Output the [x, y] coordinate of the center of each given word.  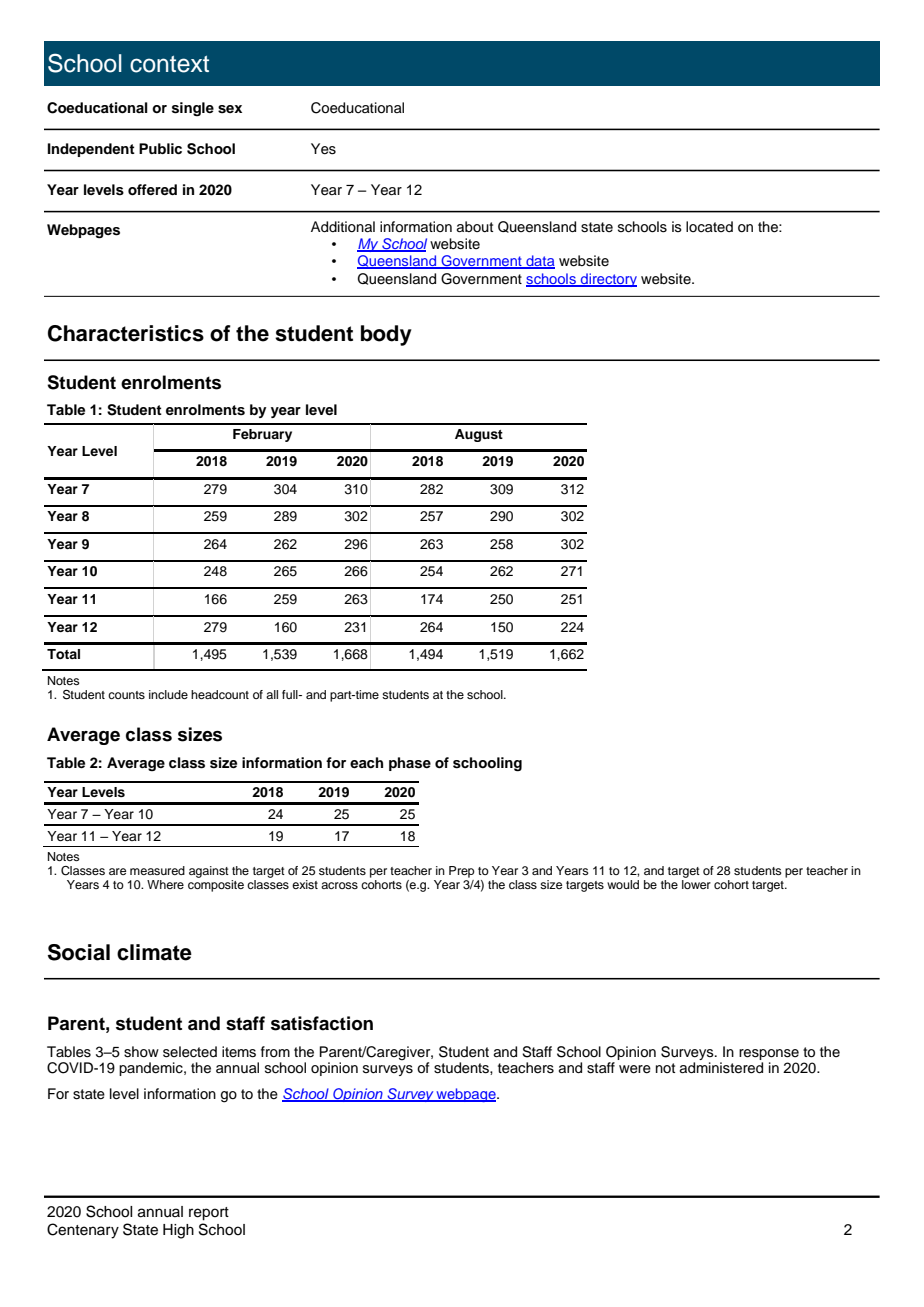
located [709, 227]
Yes [323, 149]
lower [696, 884]
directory [608, 280]
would [623, 884]
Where [165, 884]
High [178, 1231]
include [168, 694]
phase [410, 764]
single [193, 109]
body [386, 335]
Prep [462, 872]
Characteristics [126, 333]
